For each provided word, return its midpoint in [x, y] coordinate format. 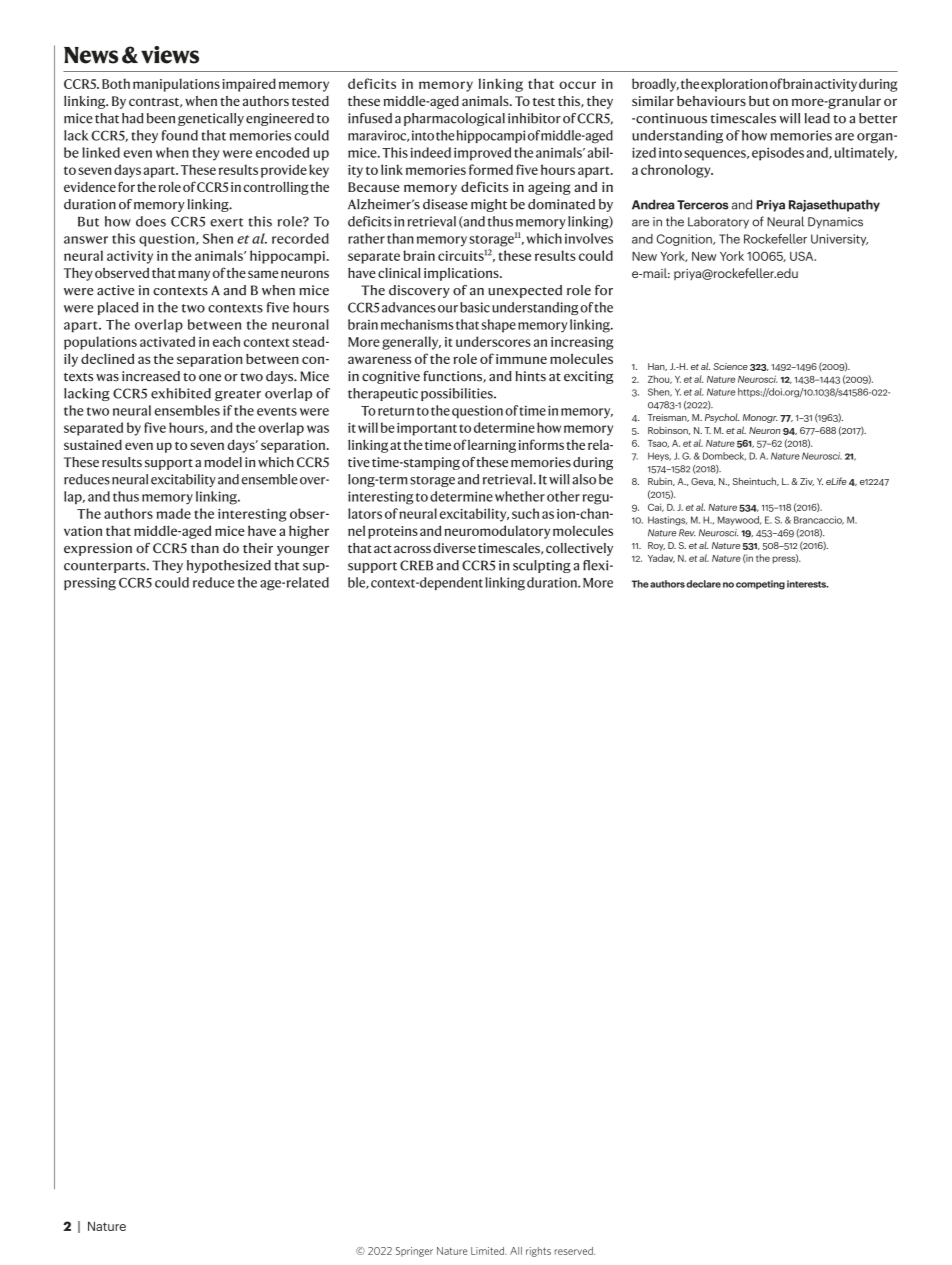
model [223, 462]
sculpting [542, 566]
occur [577, 85]
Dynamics [835, 223]
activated [167, 341]
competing [760, 585]
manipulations [176, 85]
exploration [734, 85]
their [258, 548]
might [489, 205]
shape [499, 326]
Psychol [722, 418]
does [151, 221]
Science [730, 366]
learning [492, 446]
